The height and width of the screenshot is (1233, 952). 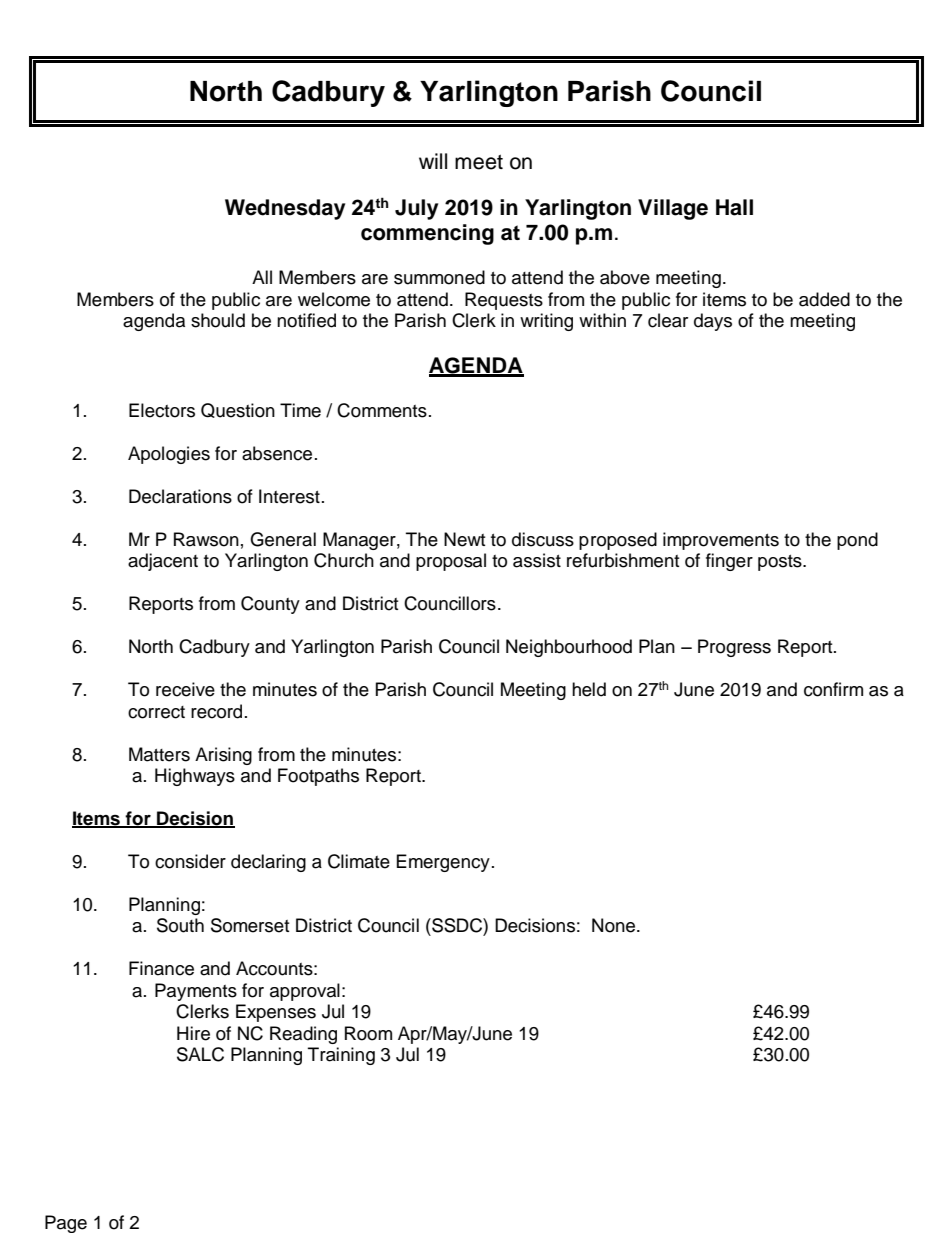 What do you see at coordinates (734, 207) in the screenshot?
I see `Hall` at bounding box center [734, 207].
